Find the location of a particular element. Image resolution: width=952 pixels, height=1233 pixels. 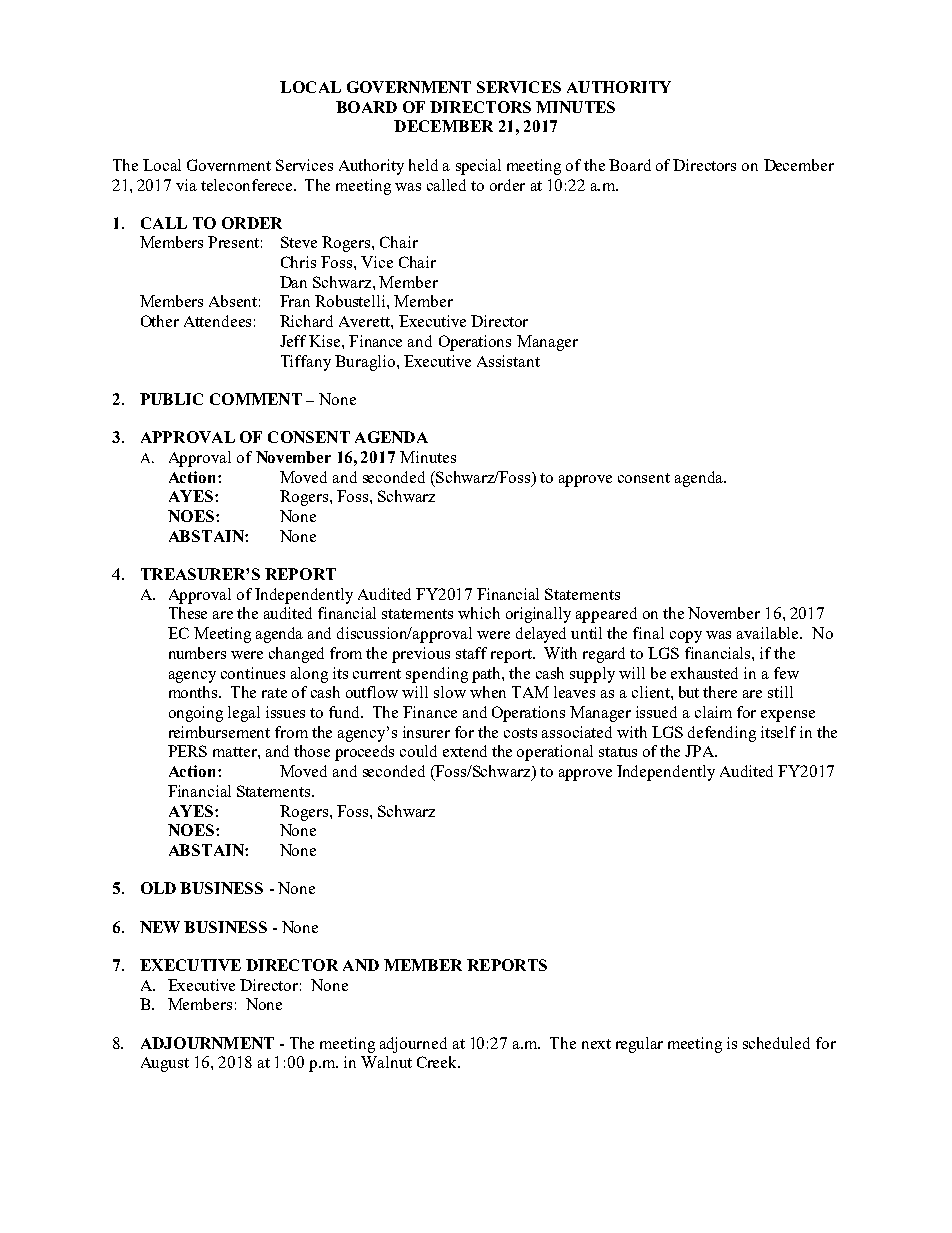

held is located at coordinates (423, 165).
